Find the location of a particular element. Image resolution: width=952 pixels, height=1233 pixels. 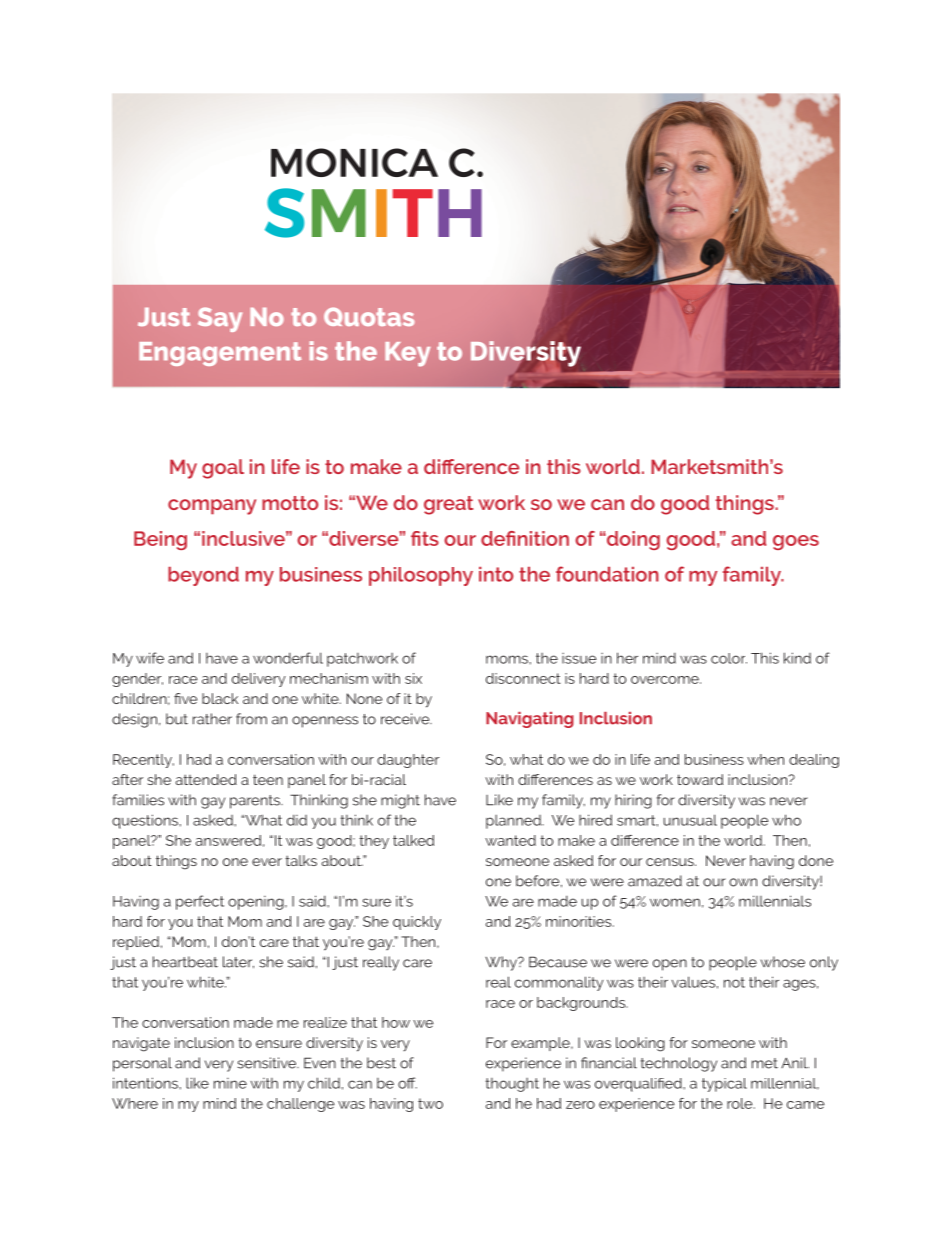

perfect is located at coordinates (200, 902).
